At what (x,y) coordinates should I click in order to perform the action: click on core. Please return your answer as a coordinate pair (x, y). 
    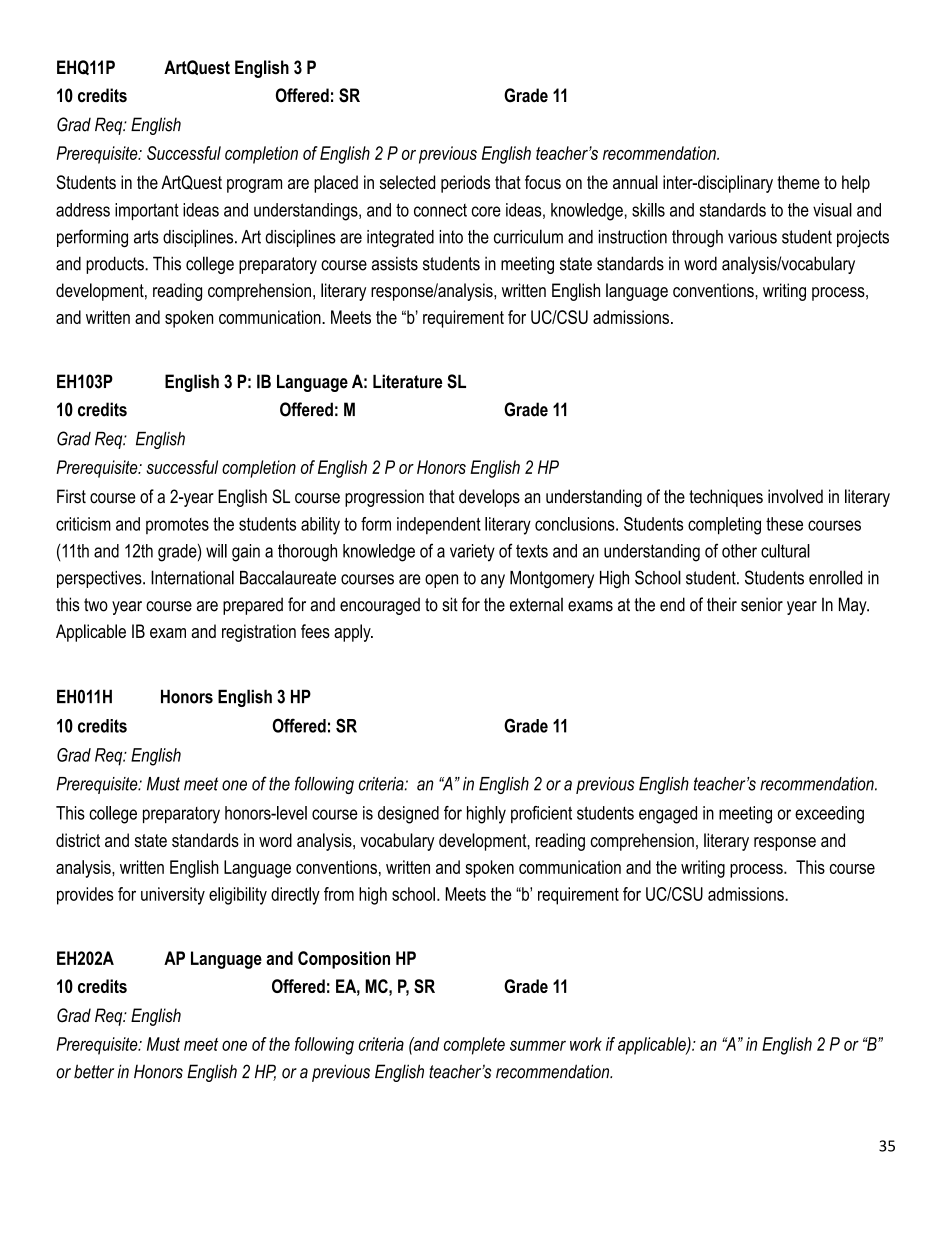
    Looking at the image, I should click on (486, 211).
